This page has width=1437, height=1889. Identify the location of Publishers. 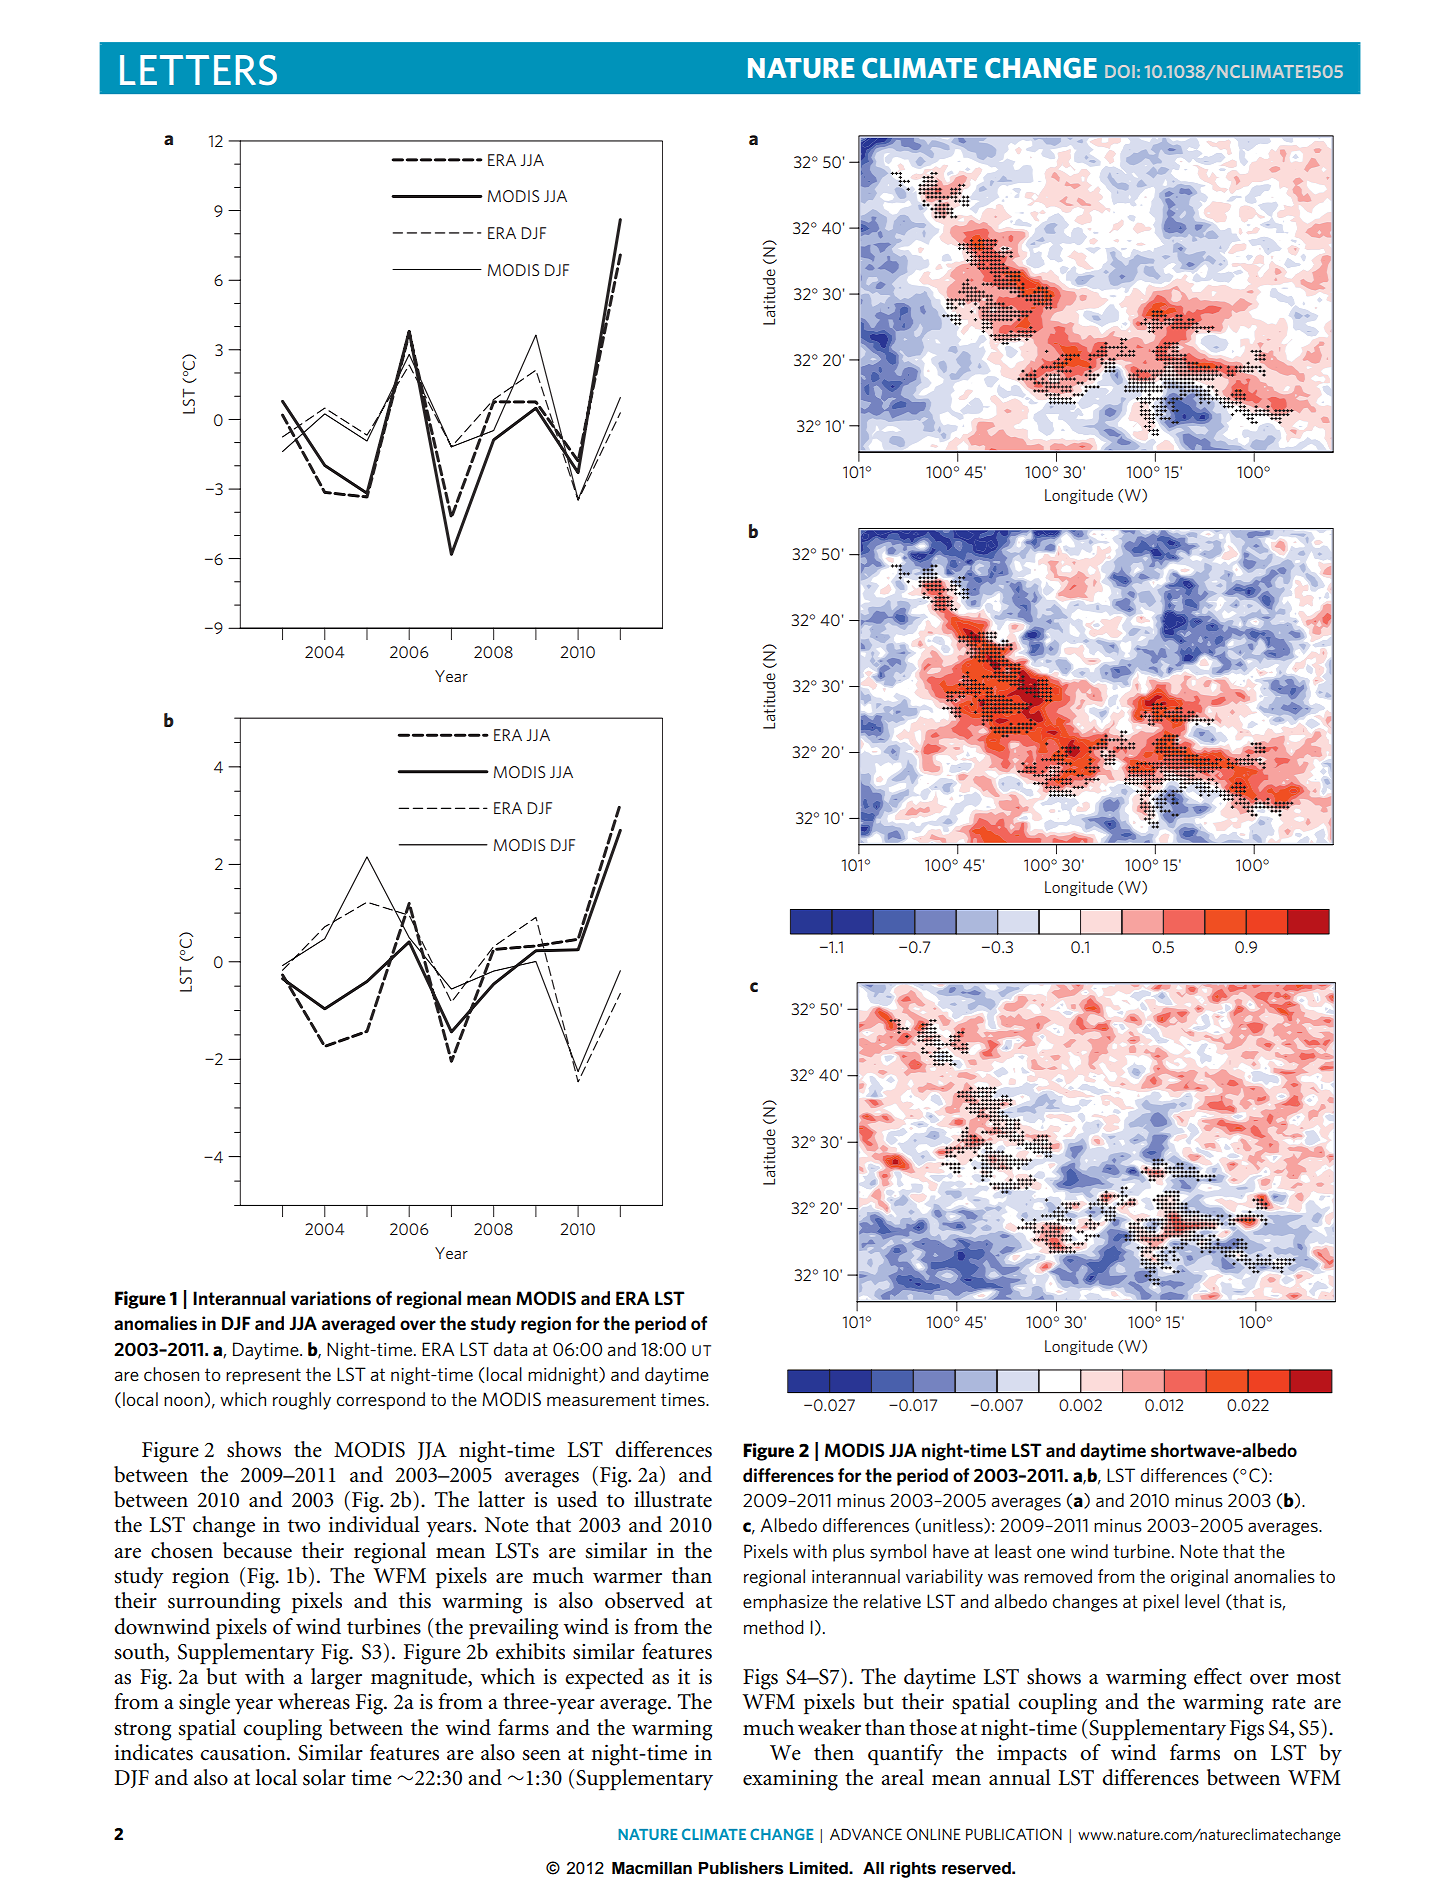
(741, 1868).
